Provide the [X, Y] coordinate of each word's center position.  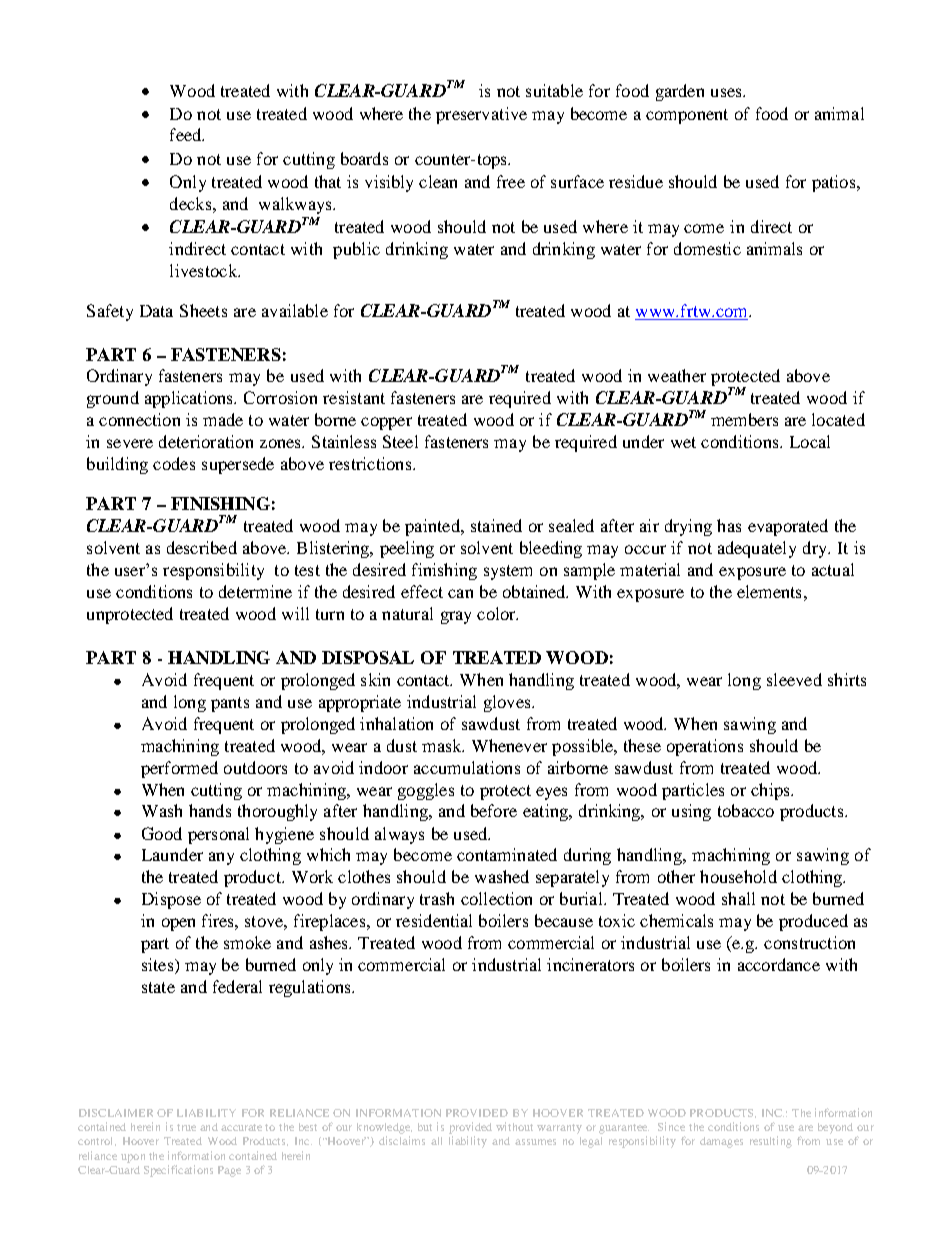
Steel [400, 441]
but [425, 1127]
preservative [481, 115]
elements [769, 591]
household [738, 876]
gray [456, 617]
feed [187, 134]
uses [727, 92]
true [186, 1127]
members [744, 419]
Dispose [171, 900]
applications [190, 399]
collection [496, 898]
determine [255, 591]
